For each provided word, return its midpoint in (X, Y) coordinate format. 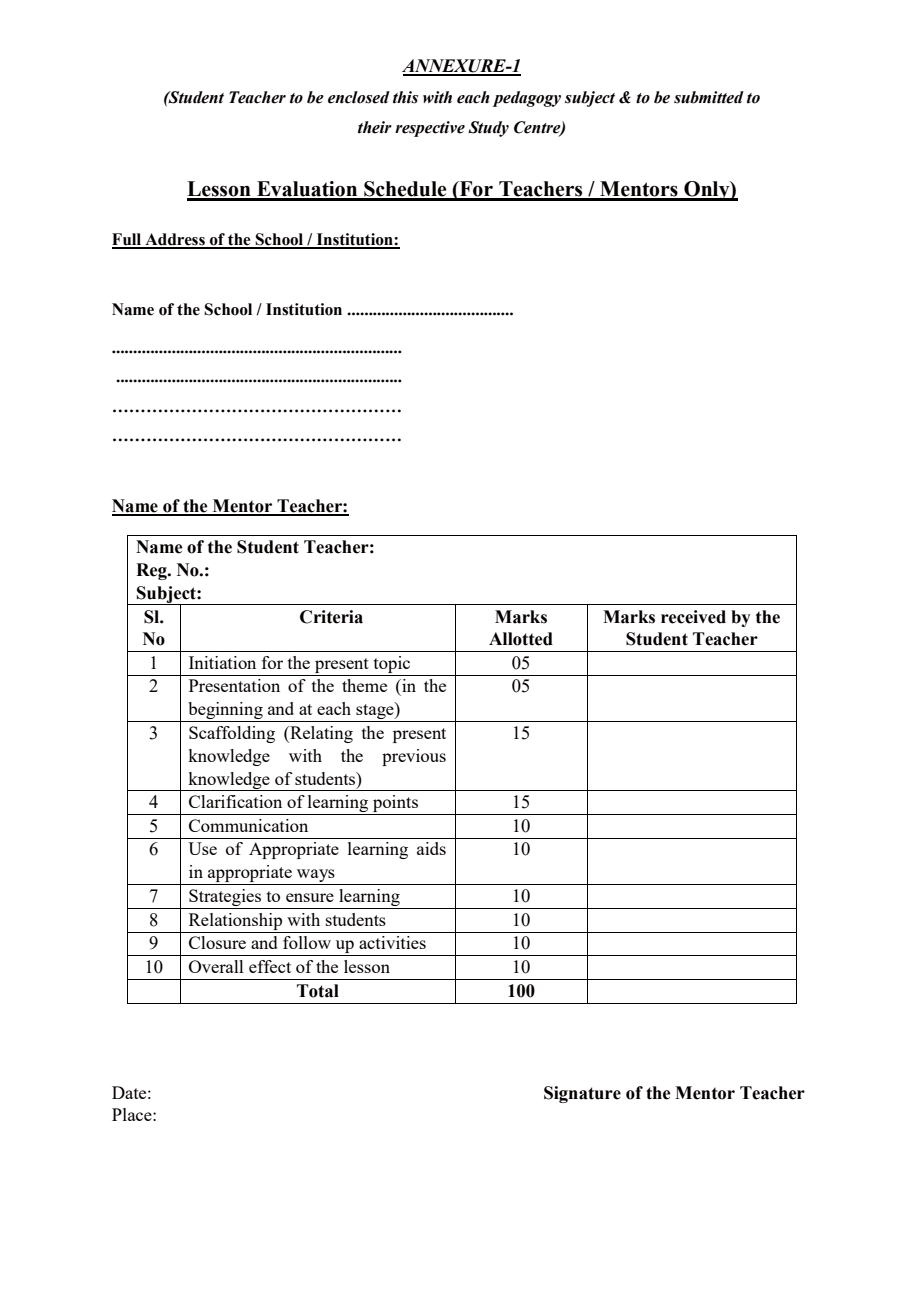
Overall (216, 966)
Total (318, 991)
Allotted (521, 639)
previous (414, 757)
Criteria (331, 617)
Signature (582, 1094)
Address (175, 240)
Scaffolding (232, 734)
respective (430, 129)
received (693, 617)
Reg (152, 571)
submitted (709, 97)
